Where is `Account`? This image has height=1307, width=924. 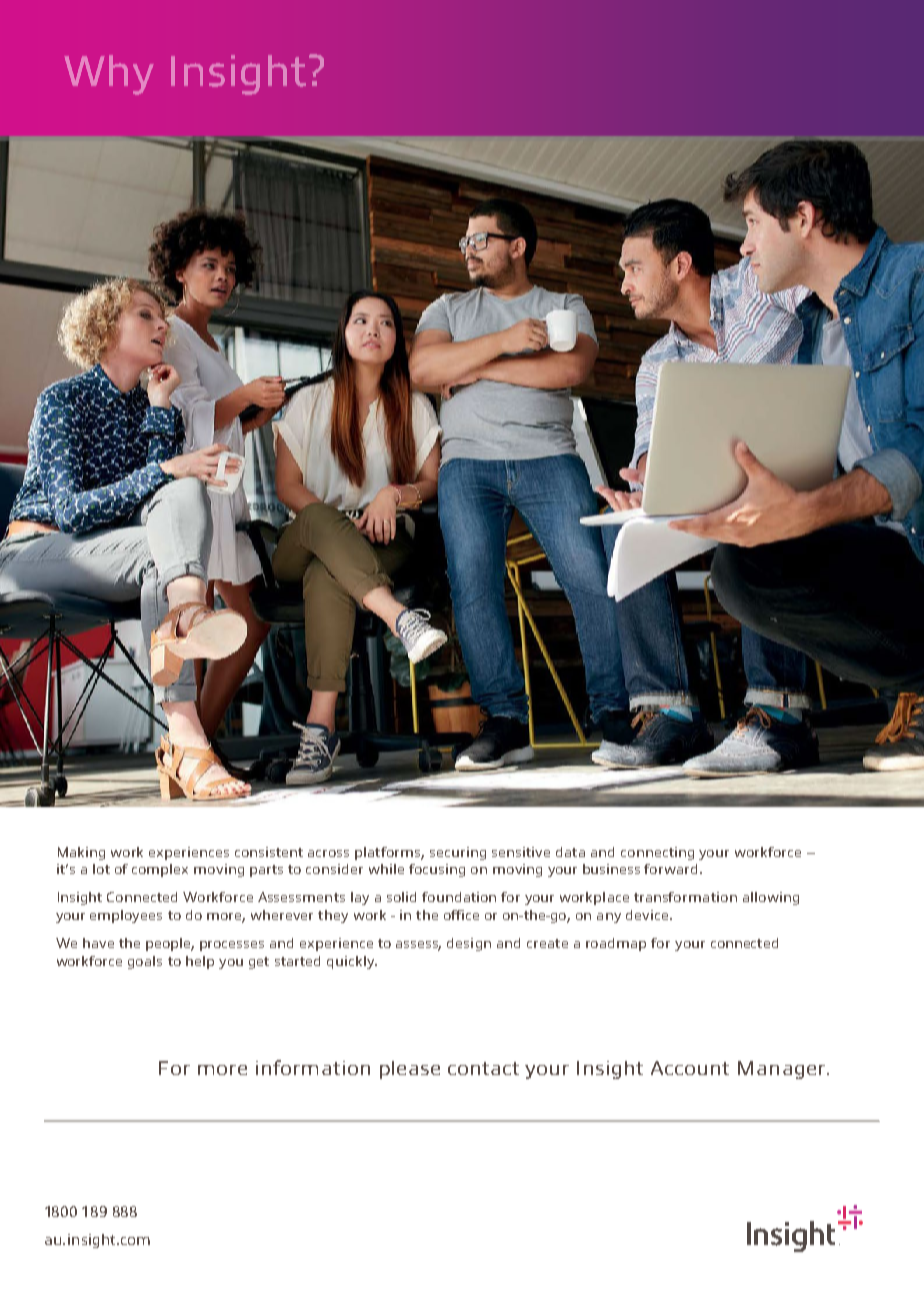 Account is located at coordinates (690, 1068).
